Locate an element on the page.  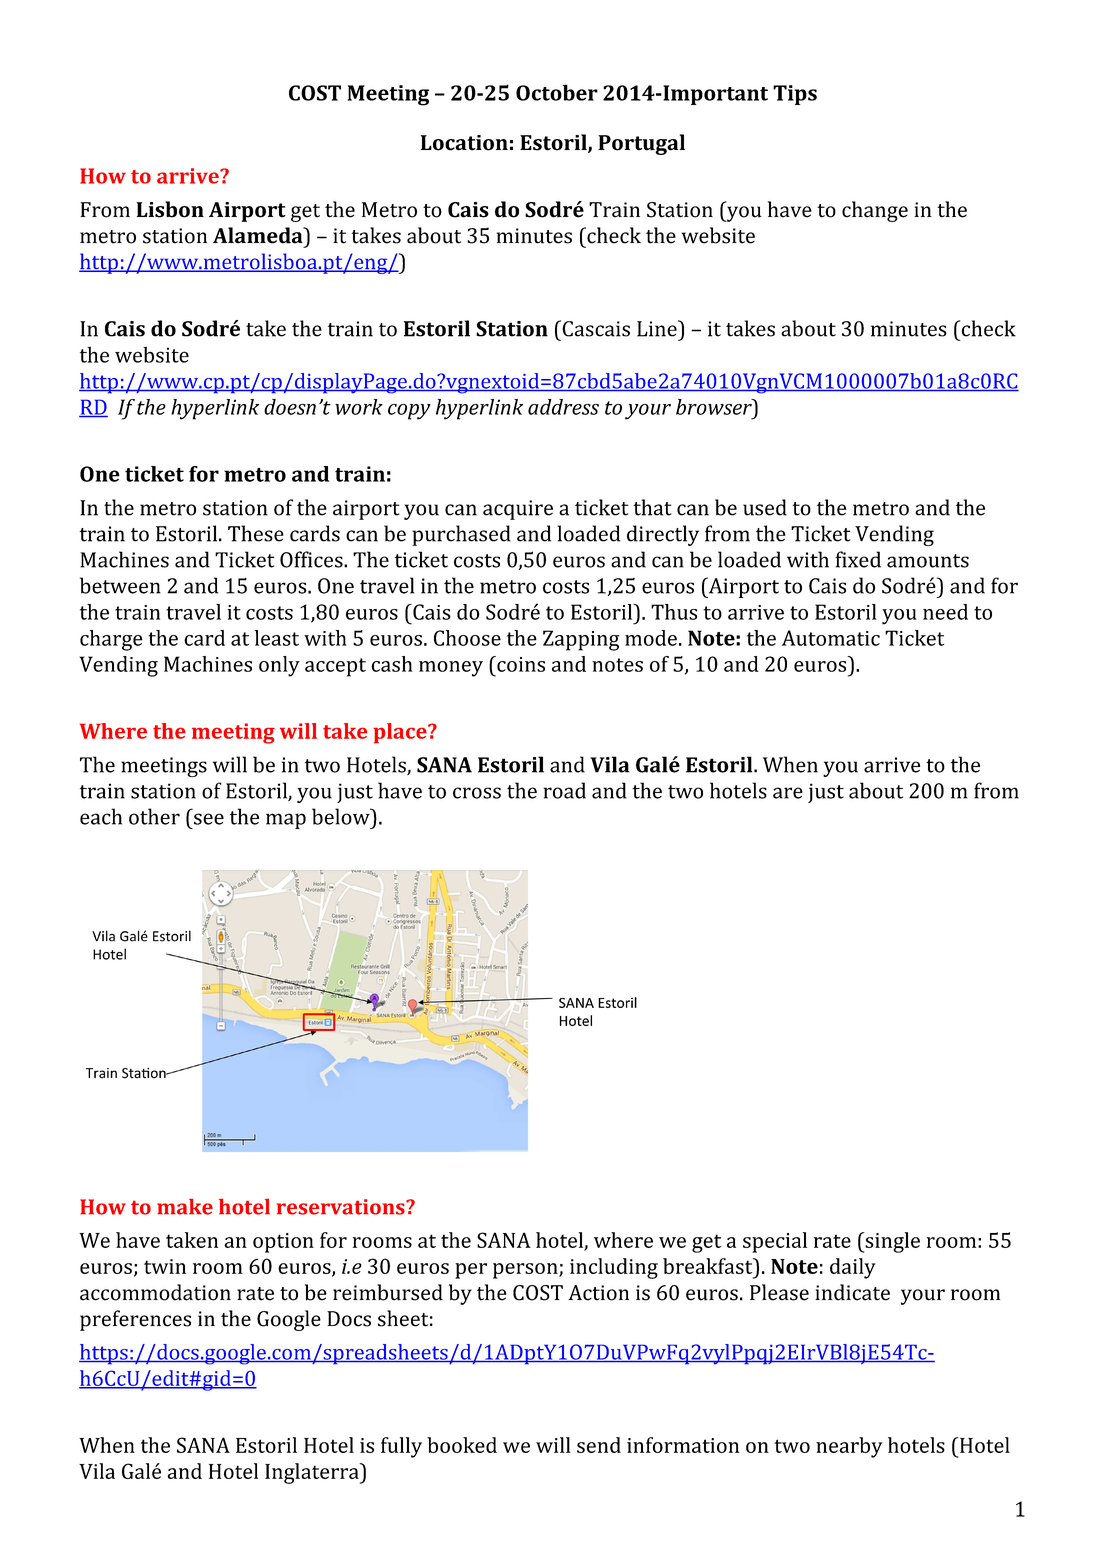
Location is located at coordinates (464, 143).
